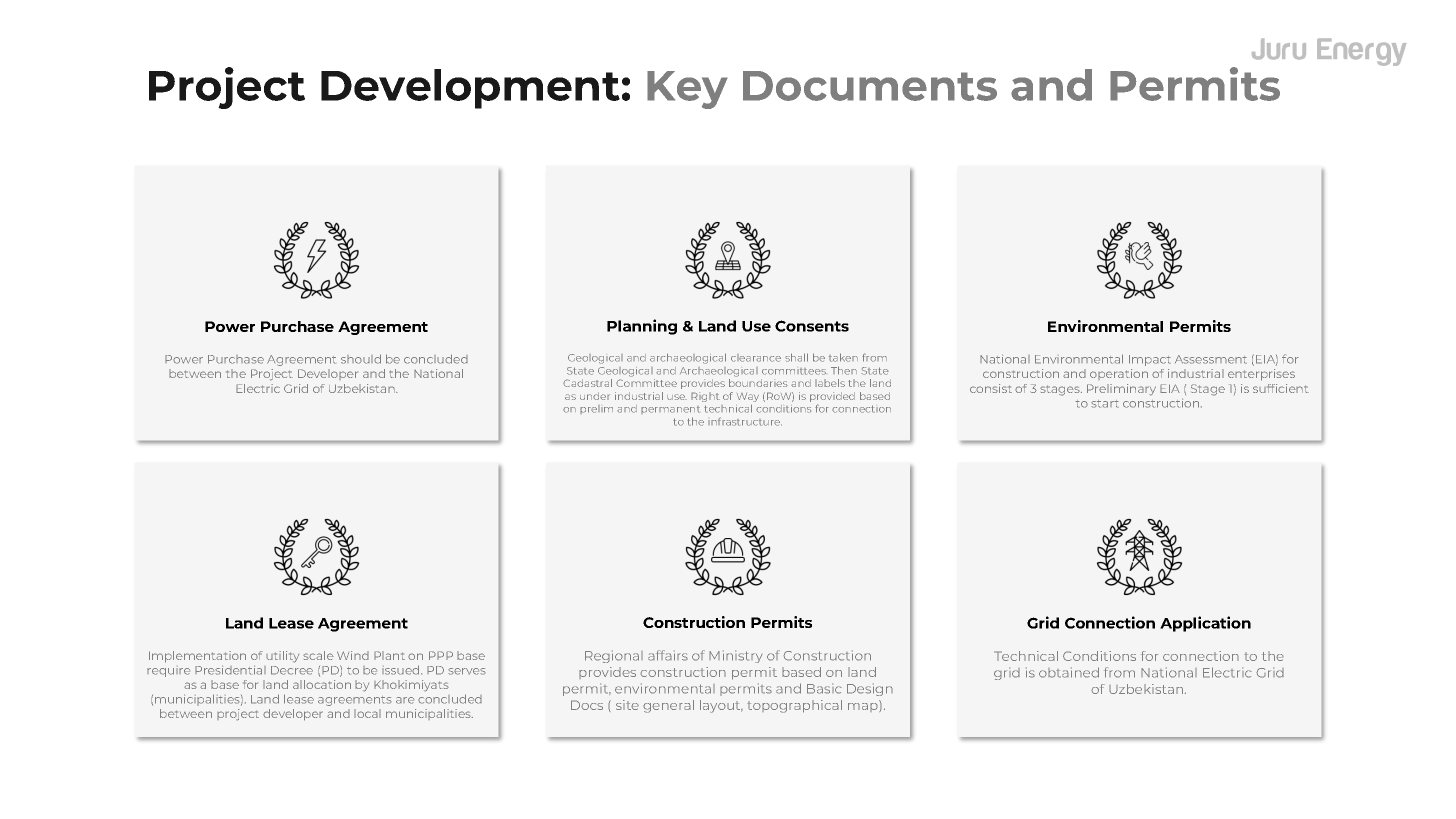 The image size is (1456, 819). What do you see at coordinates (322, 684) in the page?
I see `allocation` at bounding box center [322, 684].
